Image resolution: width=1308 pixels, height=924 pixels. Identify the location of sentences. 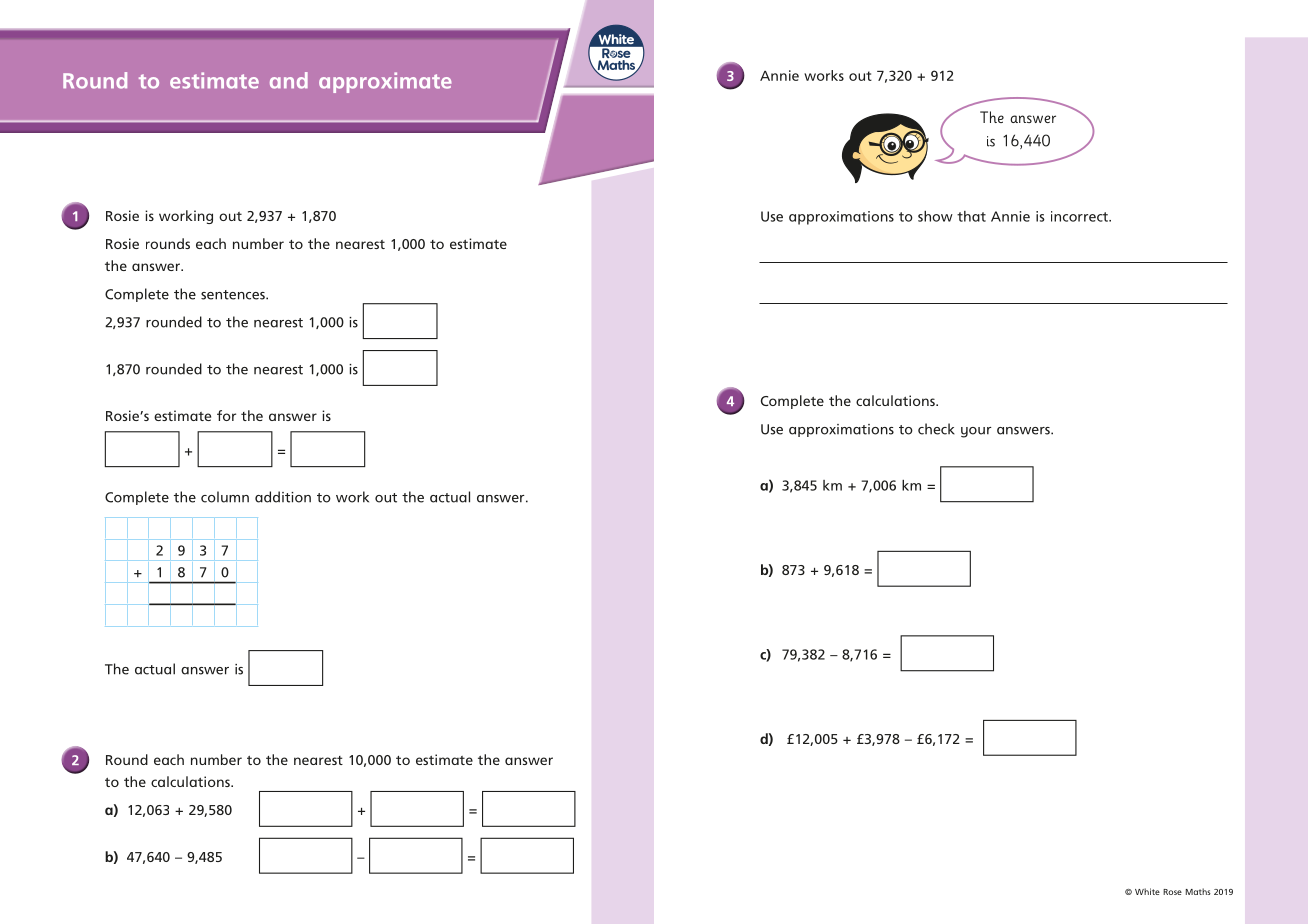
(234, 295).
